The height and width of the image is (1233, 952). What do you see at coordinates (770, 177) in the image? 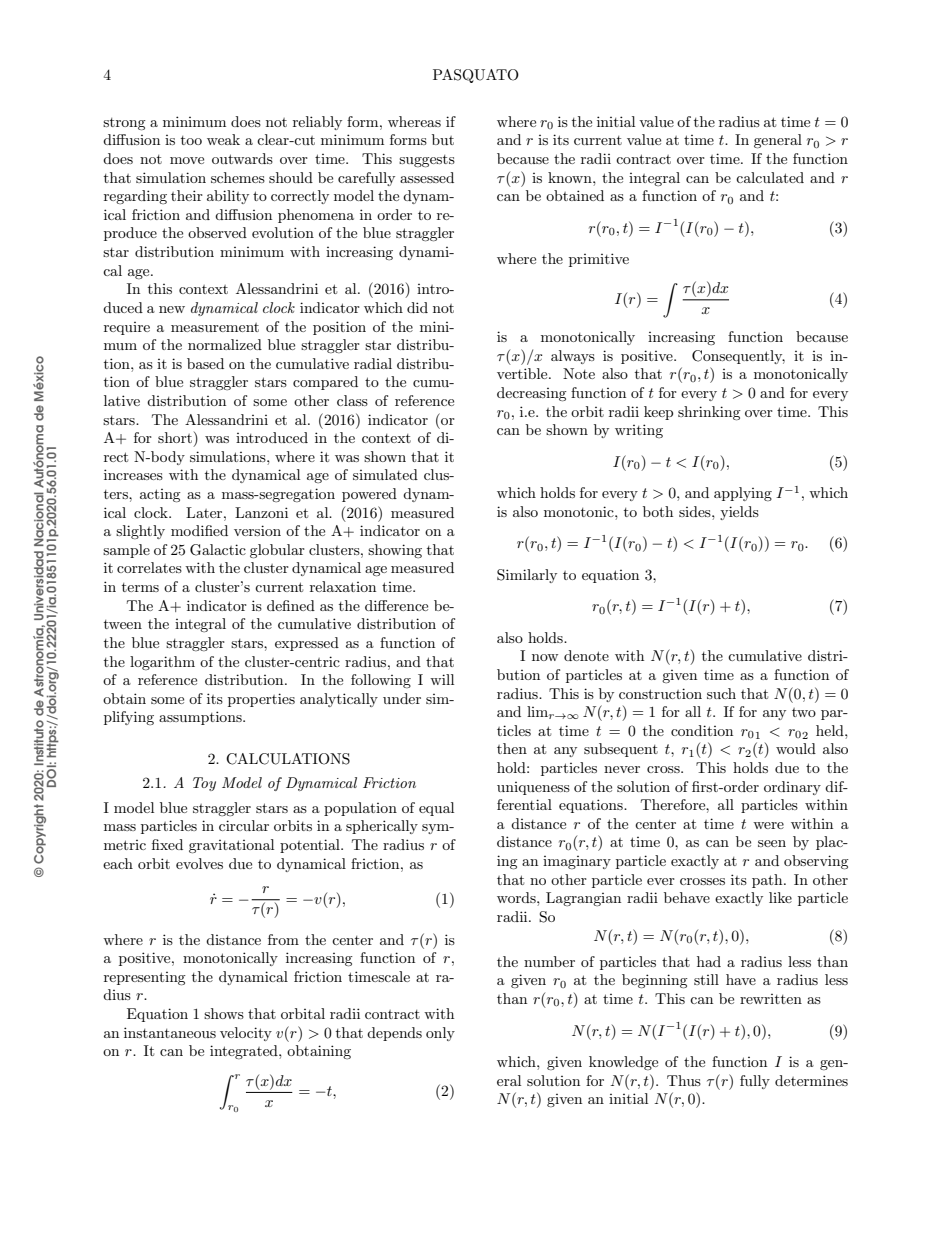
I see `calculated` at bounding box center [770, 177].
